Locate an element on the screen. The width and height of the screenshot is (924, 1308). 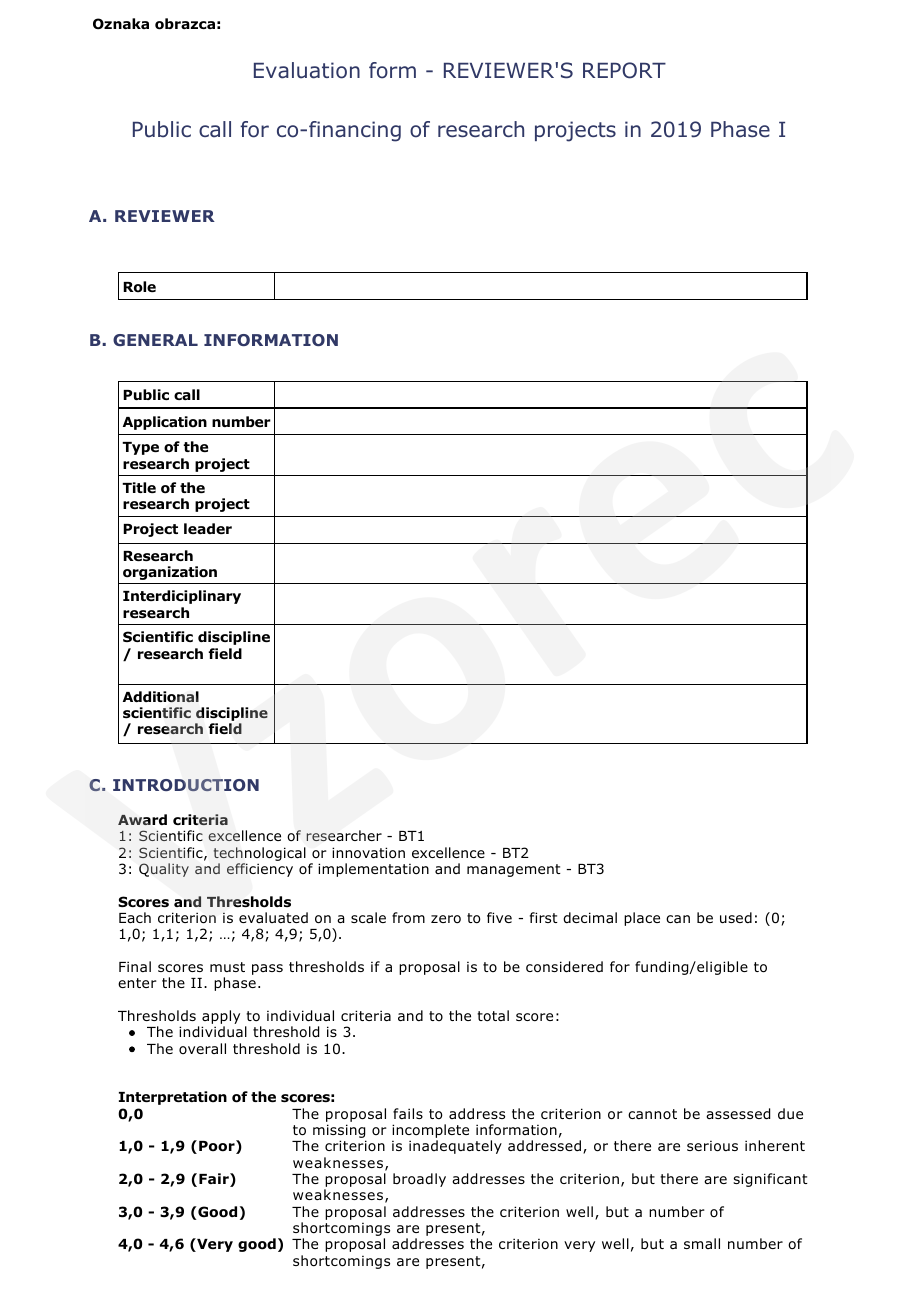
Fair is located at coordinates (215, 1180).
